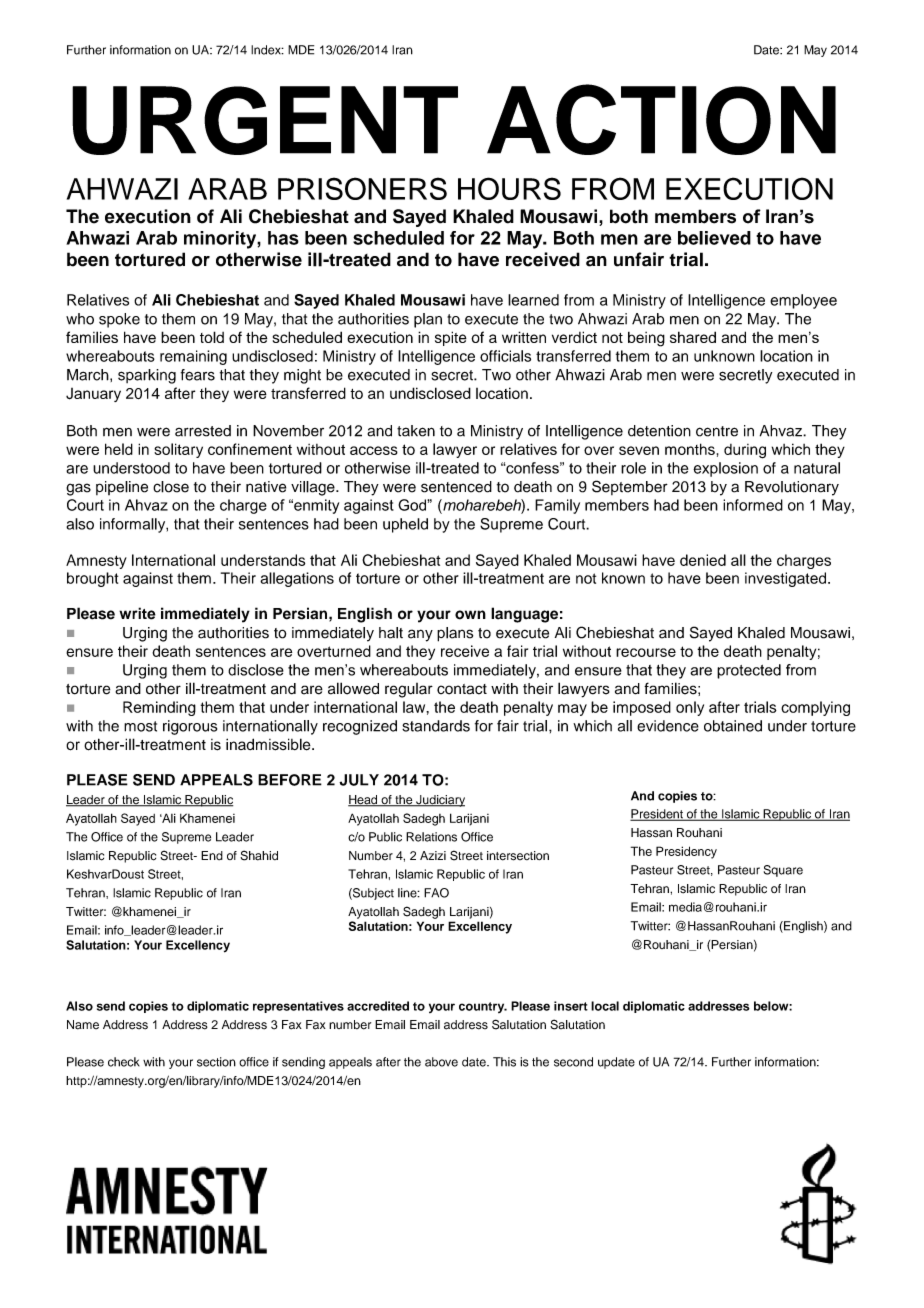 This image has height=1308, width=924. What do you see at coordinates (416, 431) in the image?
I see `taken` at bounding box center [416, 431].
